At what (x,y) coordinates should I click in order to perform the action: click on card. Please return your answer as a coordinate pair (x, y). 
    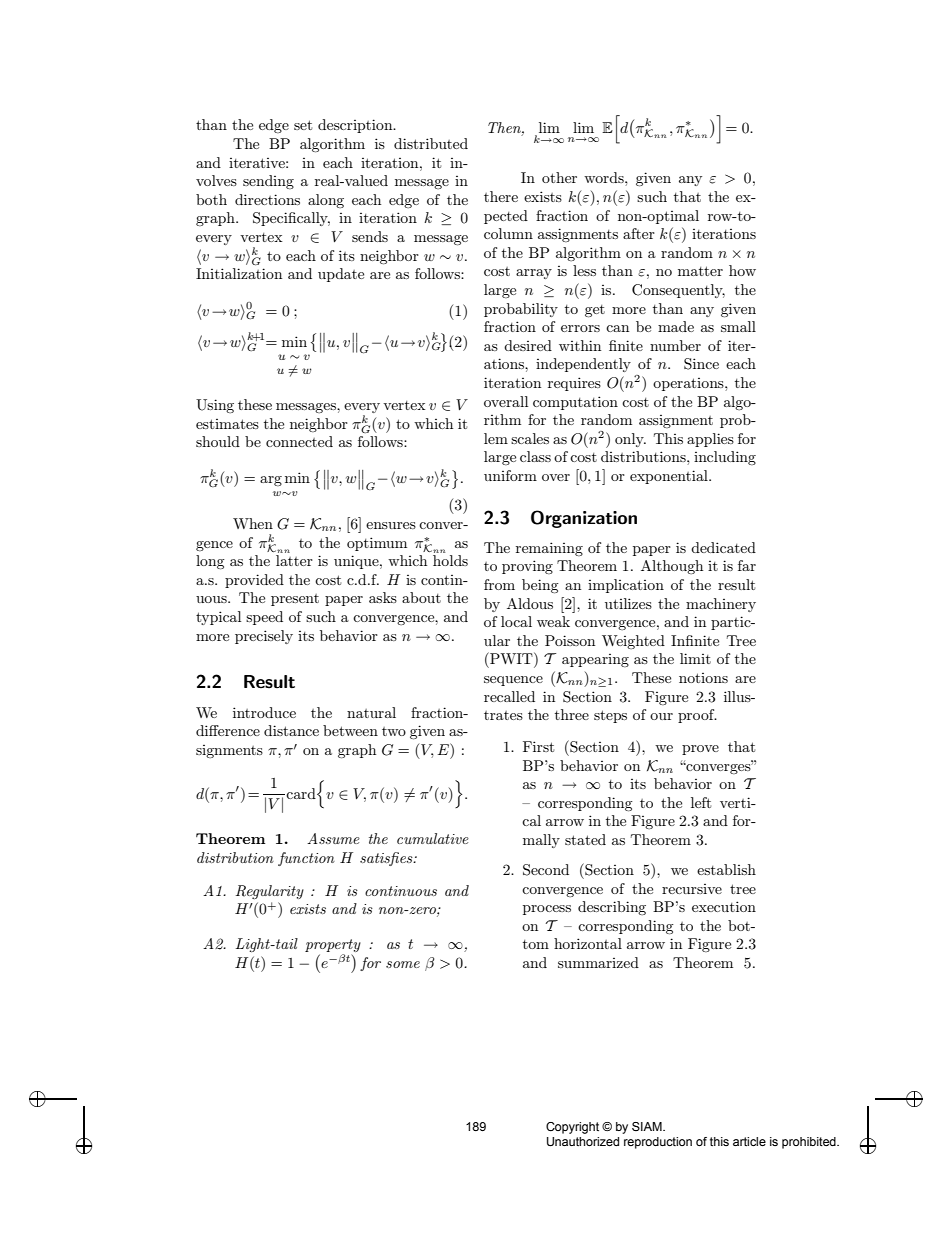
    Looking at the image, I should click on (302, 793).
